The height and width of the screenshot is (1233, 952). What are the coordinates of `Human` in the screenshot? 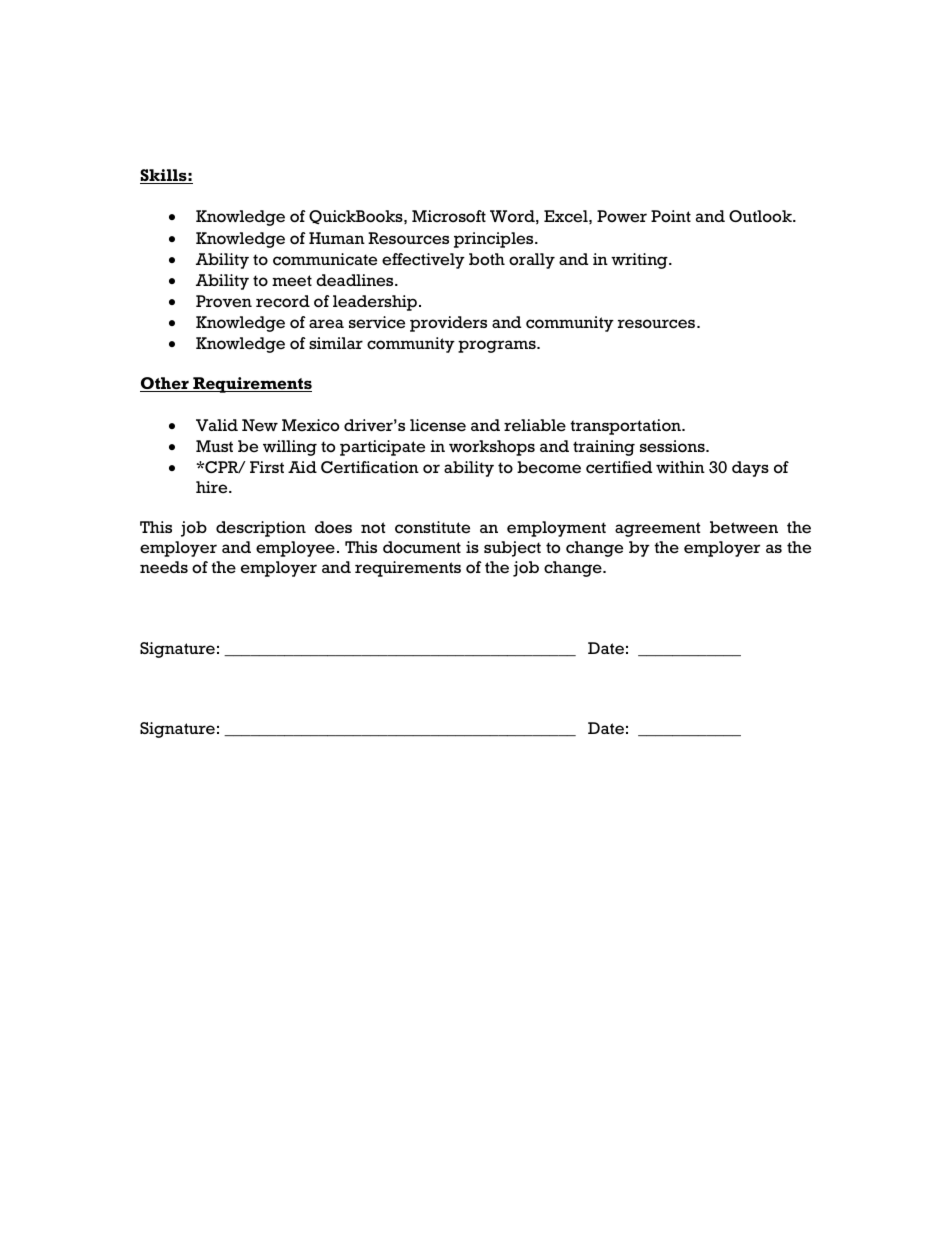 It's located at (337, 238).
